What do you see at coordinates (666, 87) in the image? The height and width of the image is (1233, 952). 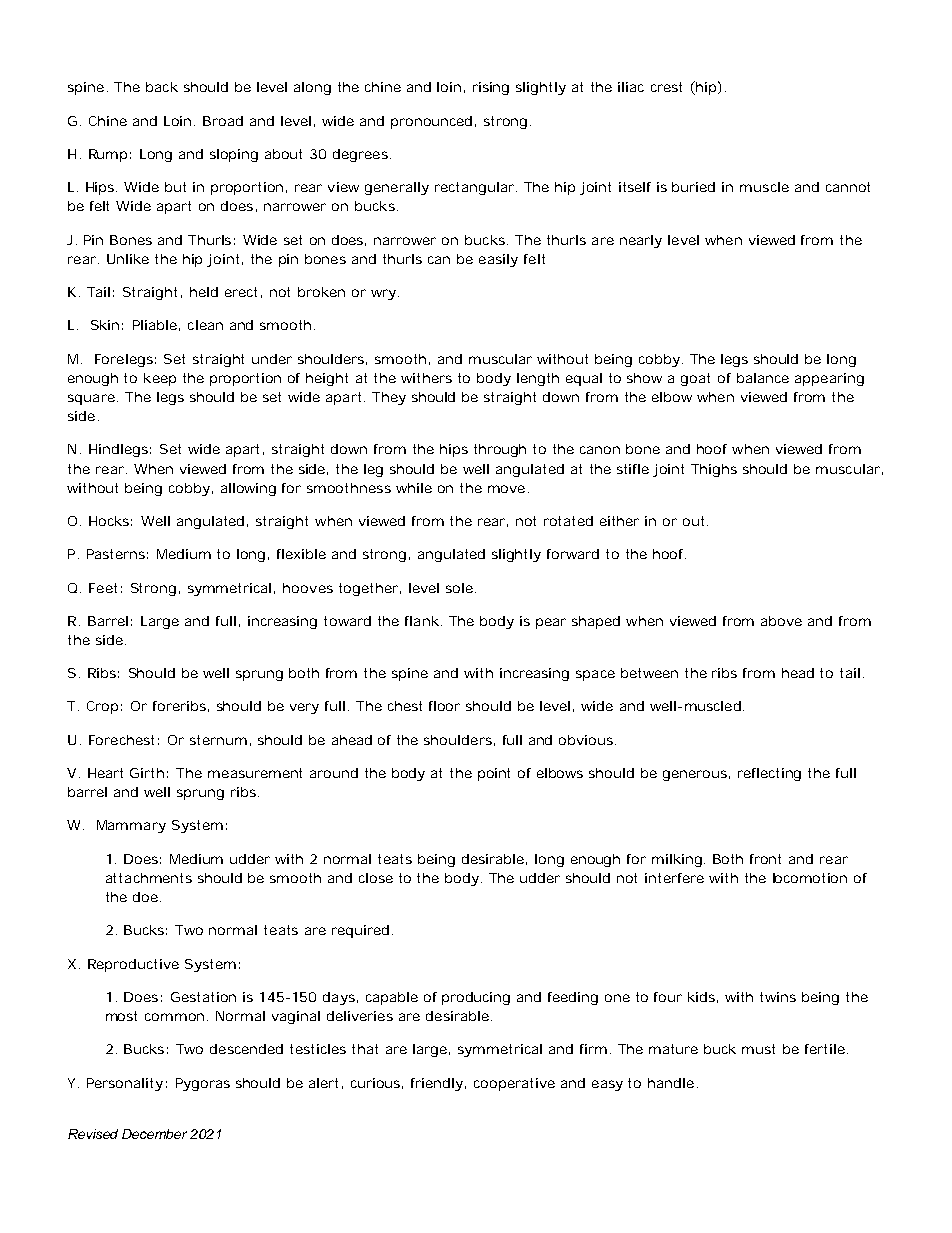 I see `crest` at bounding box center [666, 87].
